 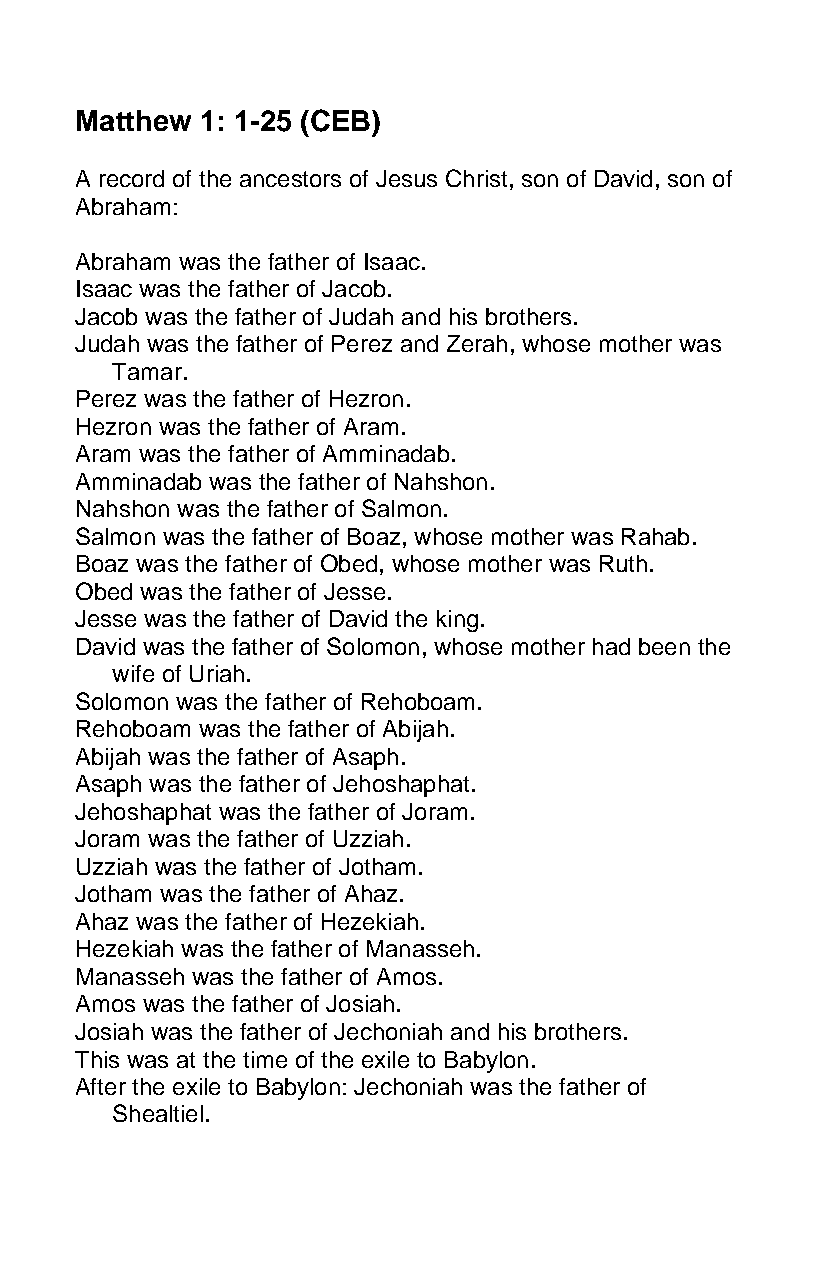 What do you see at coordinates (133, 673) in the screenshot?
I see `wife` at bounding box center [133, 673].
